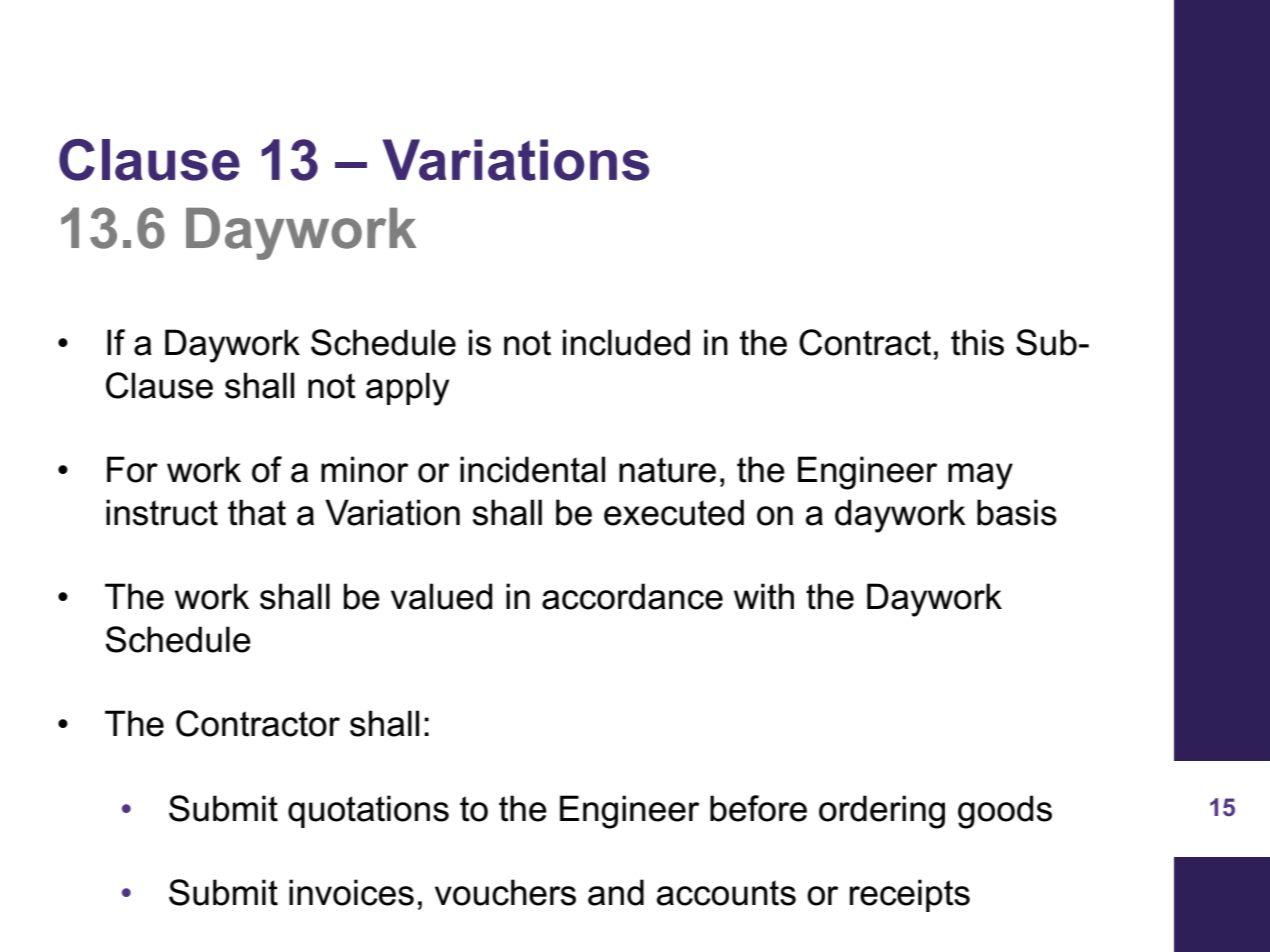 The height and width of the screenshot is (952, 1270). Describe the element at coordinates (910, 895) in the screenshot. I see `receipts` at that location.
